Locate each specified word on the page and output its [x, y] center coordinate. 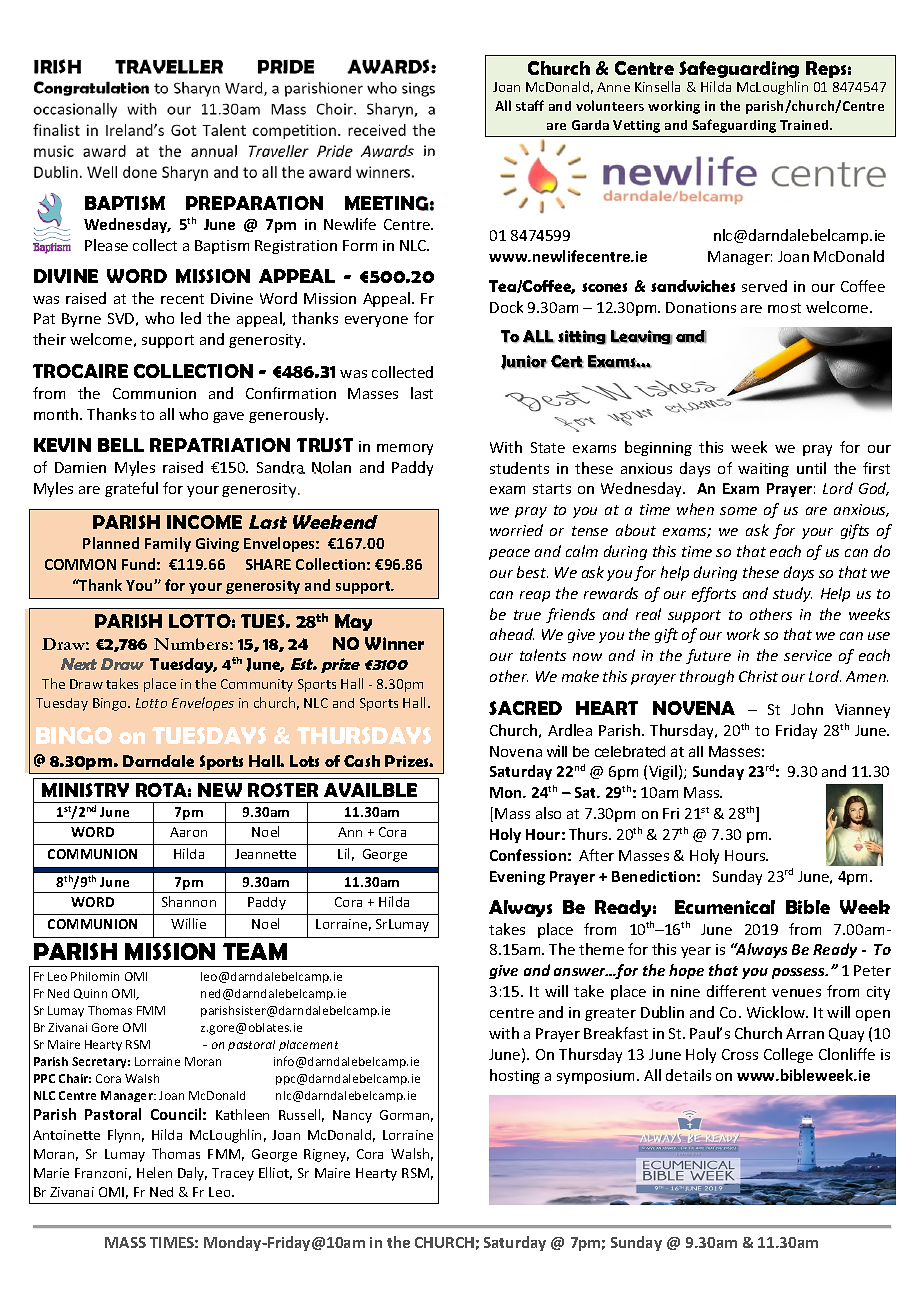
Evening [517, 878]
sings [418, 89]
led [191, 318]
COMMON [80, 564]
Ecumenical [725, 907]
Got [184, 130]
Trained [805, 125]
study [792, 594]
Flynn [124, 1136]
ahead [512, 634]
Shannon [189, 901]
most [784, 308]
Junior [524, 362]
